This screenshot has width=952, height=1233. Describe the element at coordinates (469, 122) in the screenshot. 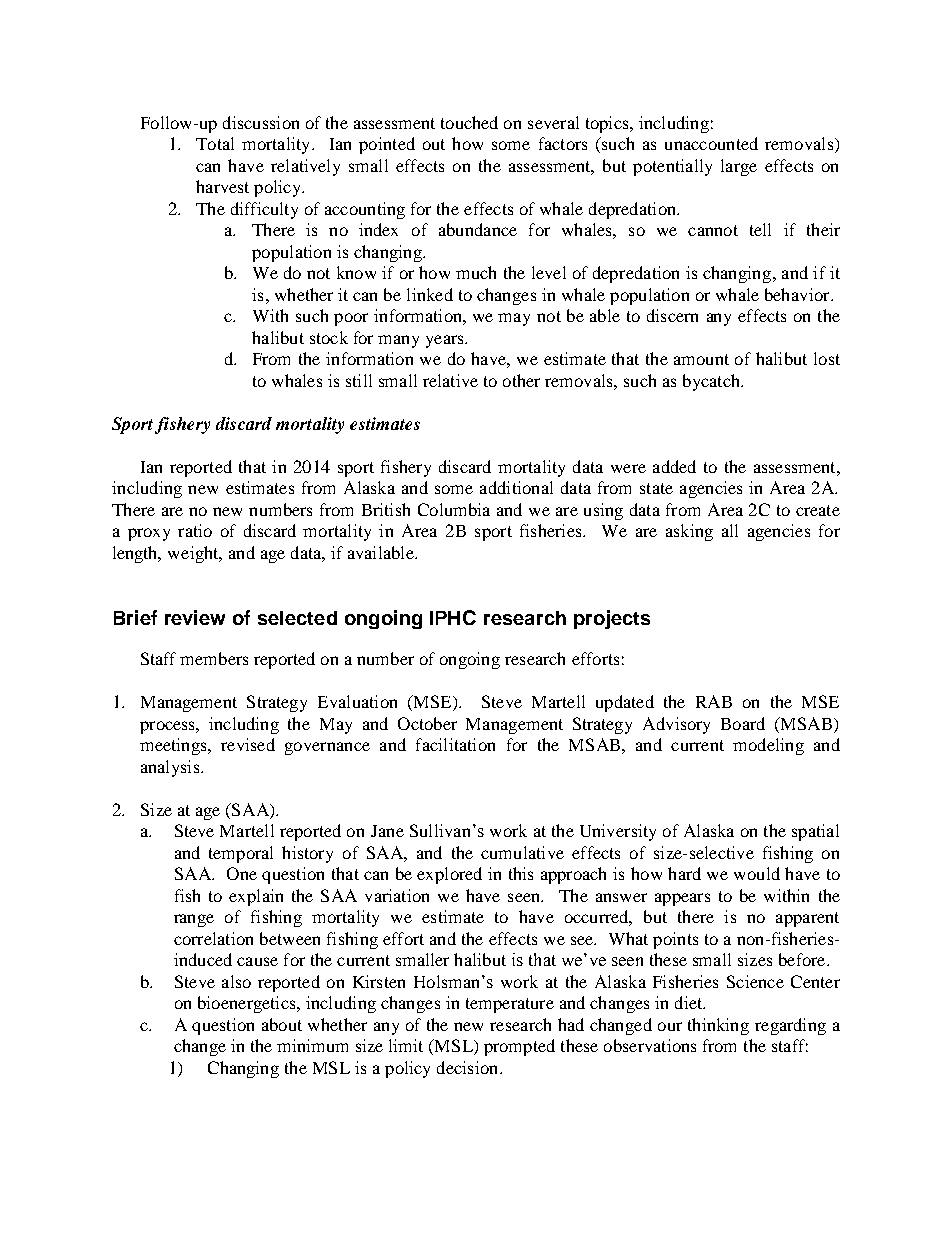

I see `touched` at that location.
